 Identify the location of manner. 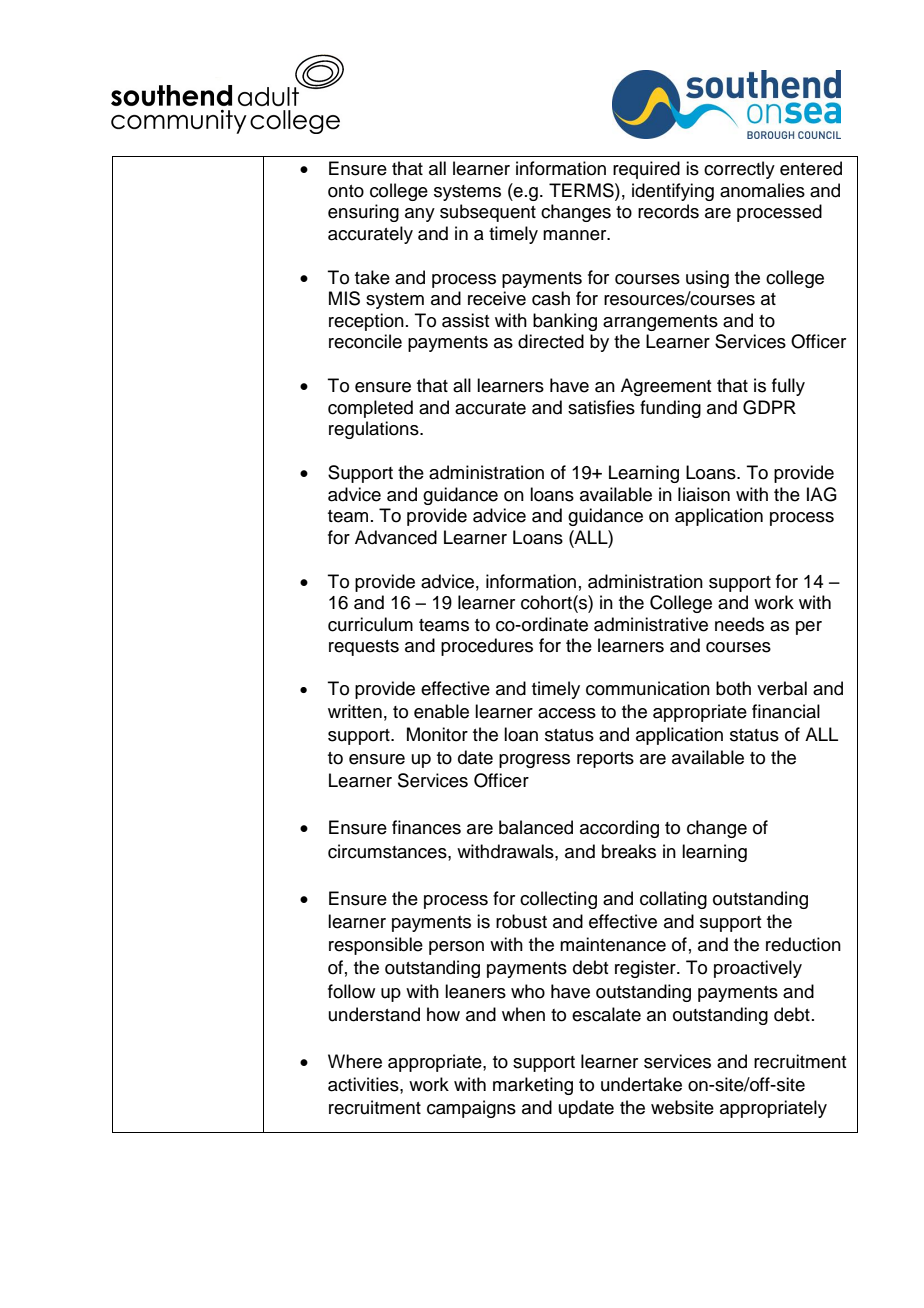
(576, 235).
